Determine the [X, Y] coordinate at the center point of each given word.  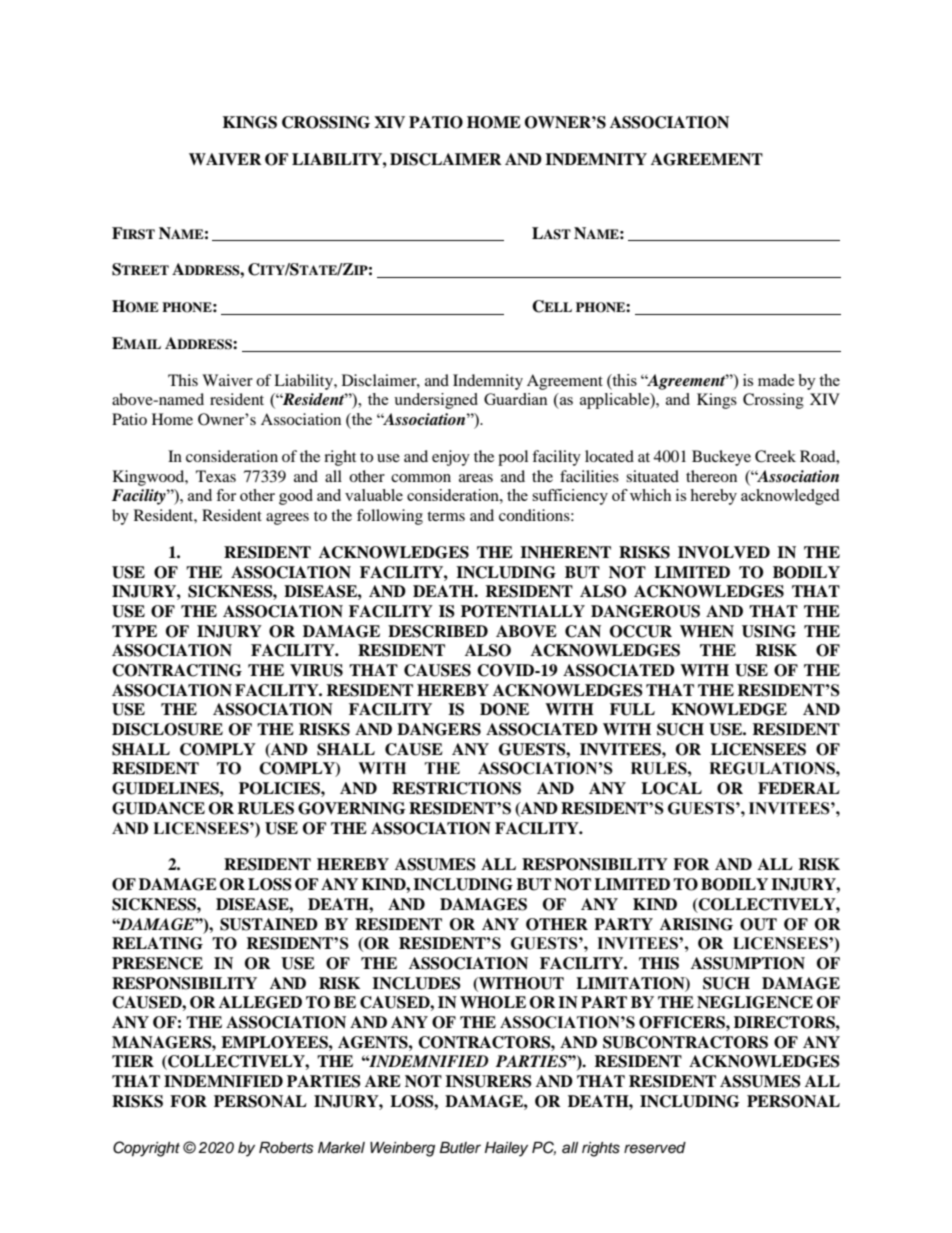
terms [446, 516]
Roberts [286, 1148]
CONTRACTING [177, 670]
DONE [504, 709]
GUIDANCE [158, 808]
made [776, 380]
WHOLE [493, 1002]
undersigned [436, 401]
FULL [632, 709]
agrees [287, 519]
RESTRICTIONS [456, 788]
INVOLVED [724, 552]
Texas [216, 476]
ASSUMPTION [748, 963]
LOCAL [671, 788]
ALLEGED [260, 1002]
